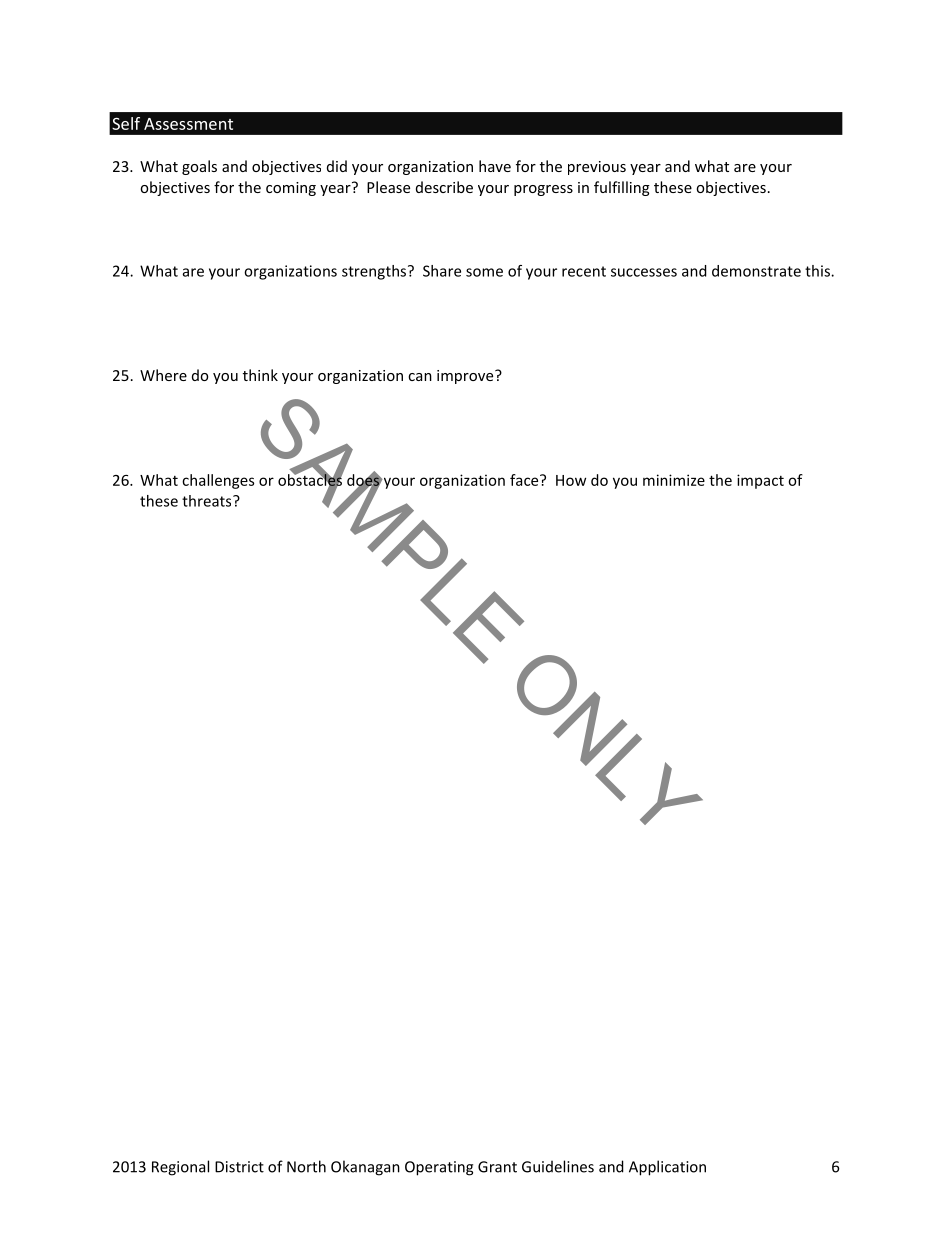 This screenshot has width=952, height=1233. What do you see at coordinates (622, 188) in the screenshot?
I see `fulfilling` at bounding box center [622, 188].
